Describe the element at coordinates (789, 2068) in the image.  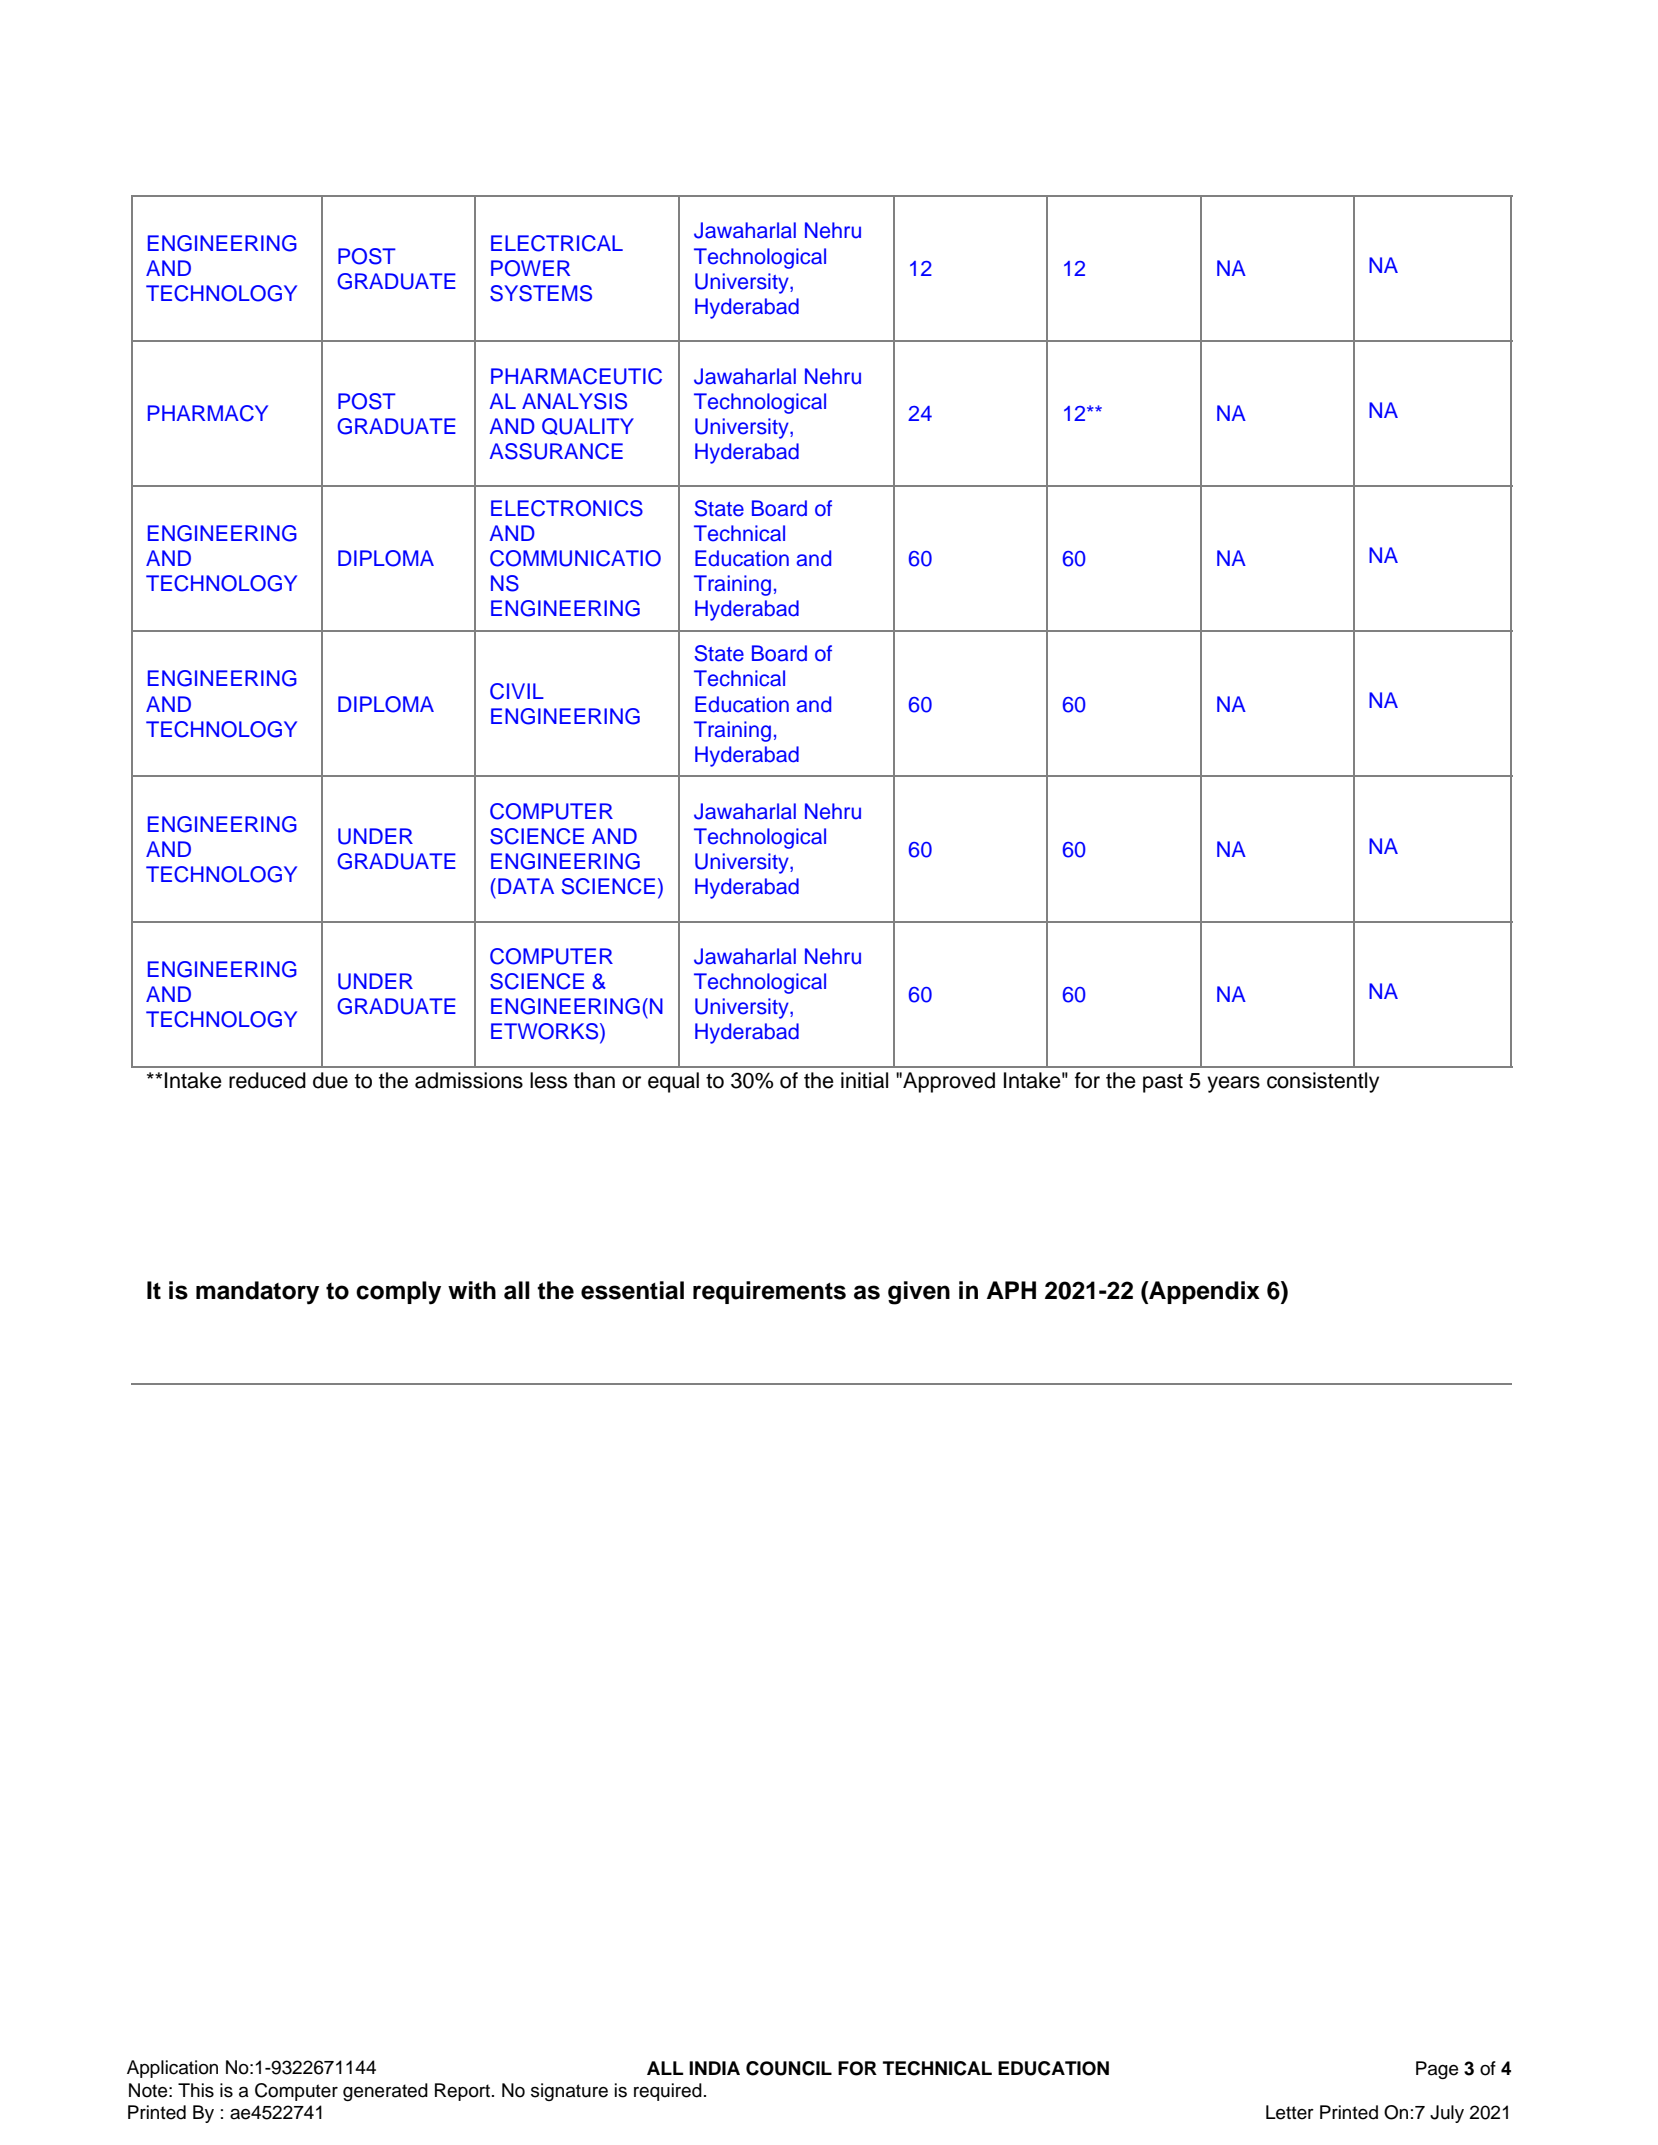
I see `COUNCIL` at that location.
